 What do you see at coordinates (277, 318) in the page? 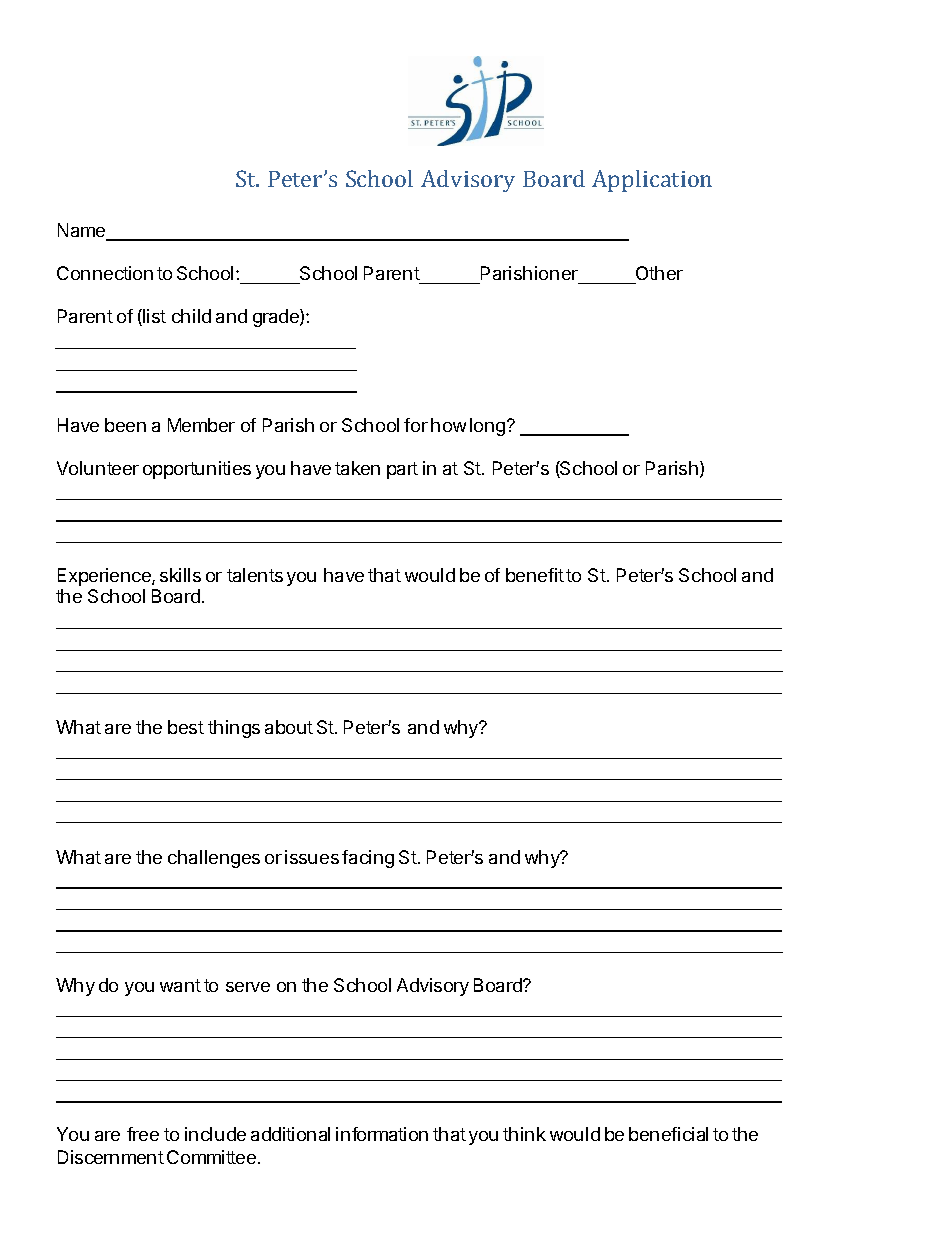
I see `grade` at bounding box center [277, 318].
